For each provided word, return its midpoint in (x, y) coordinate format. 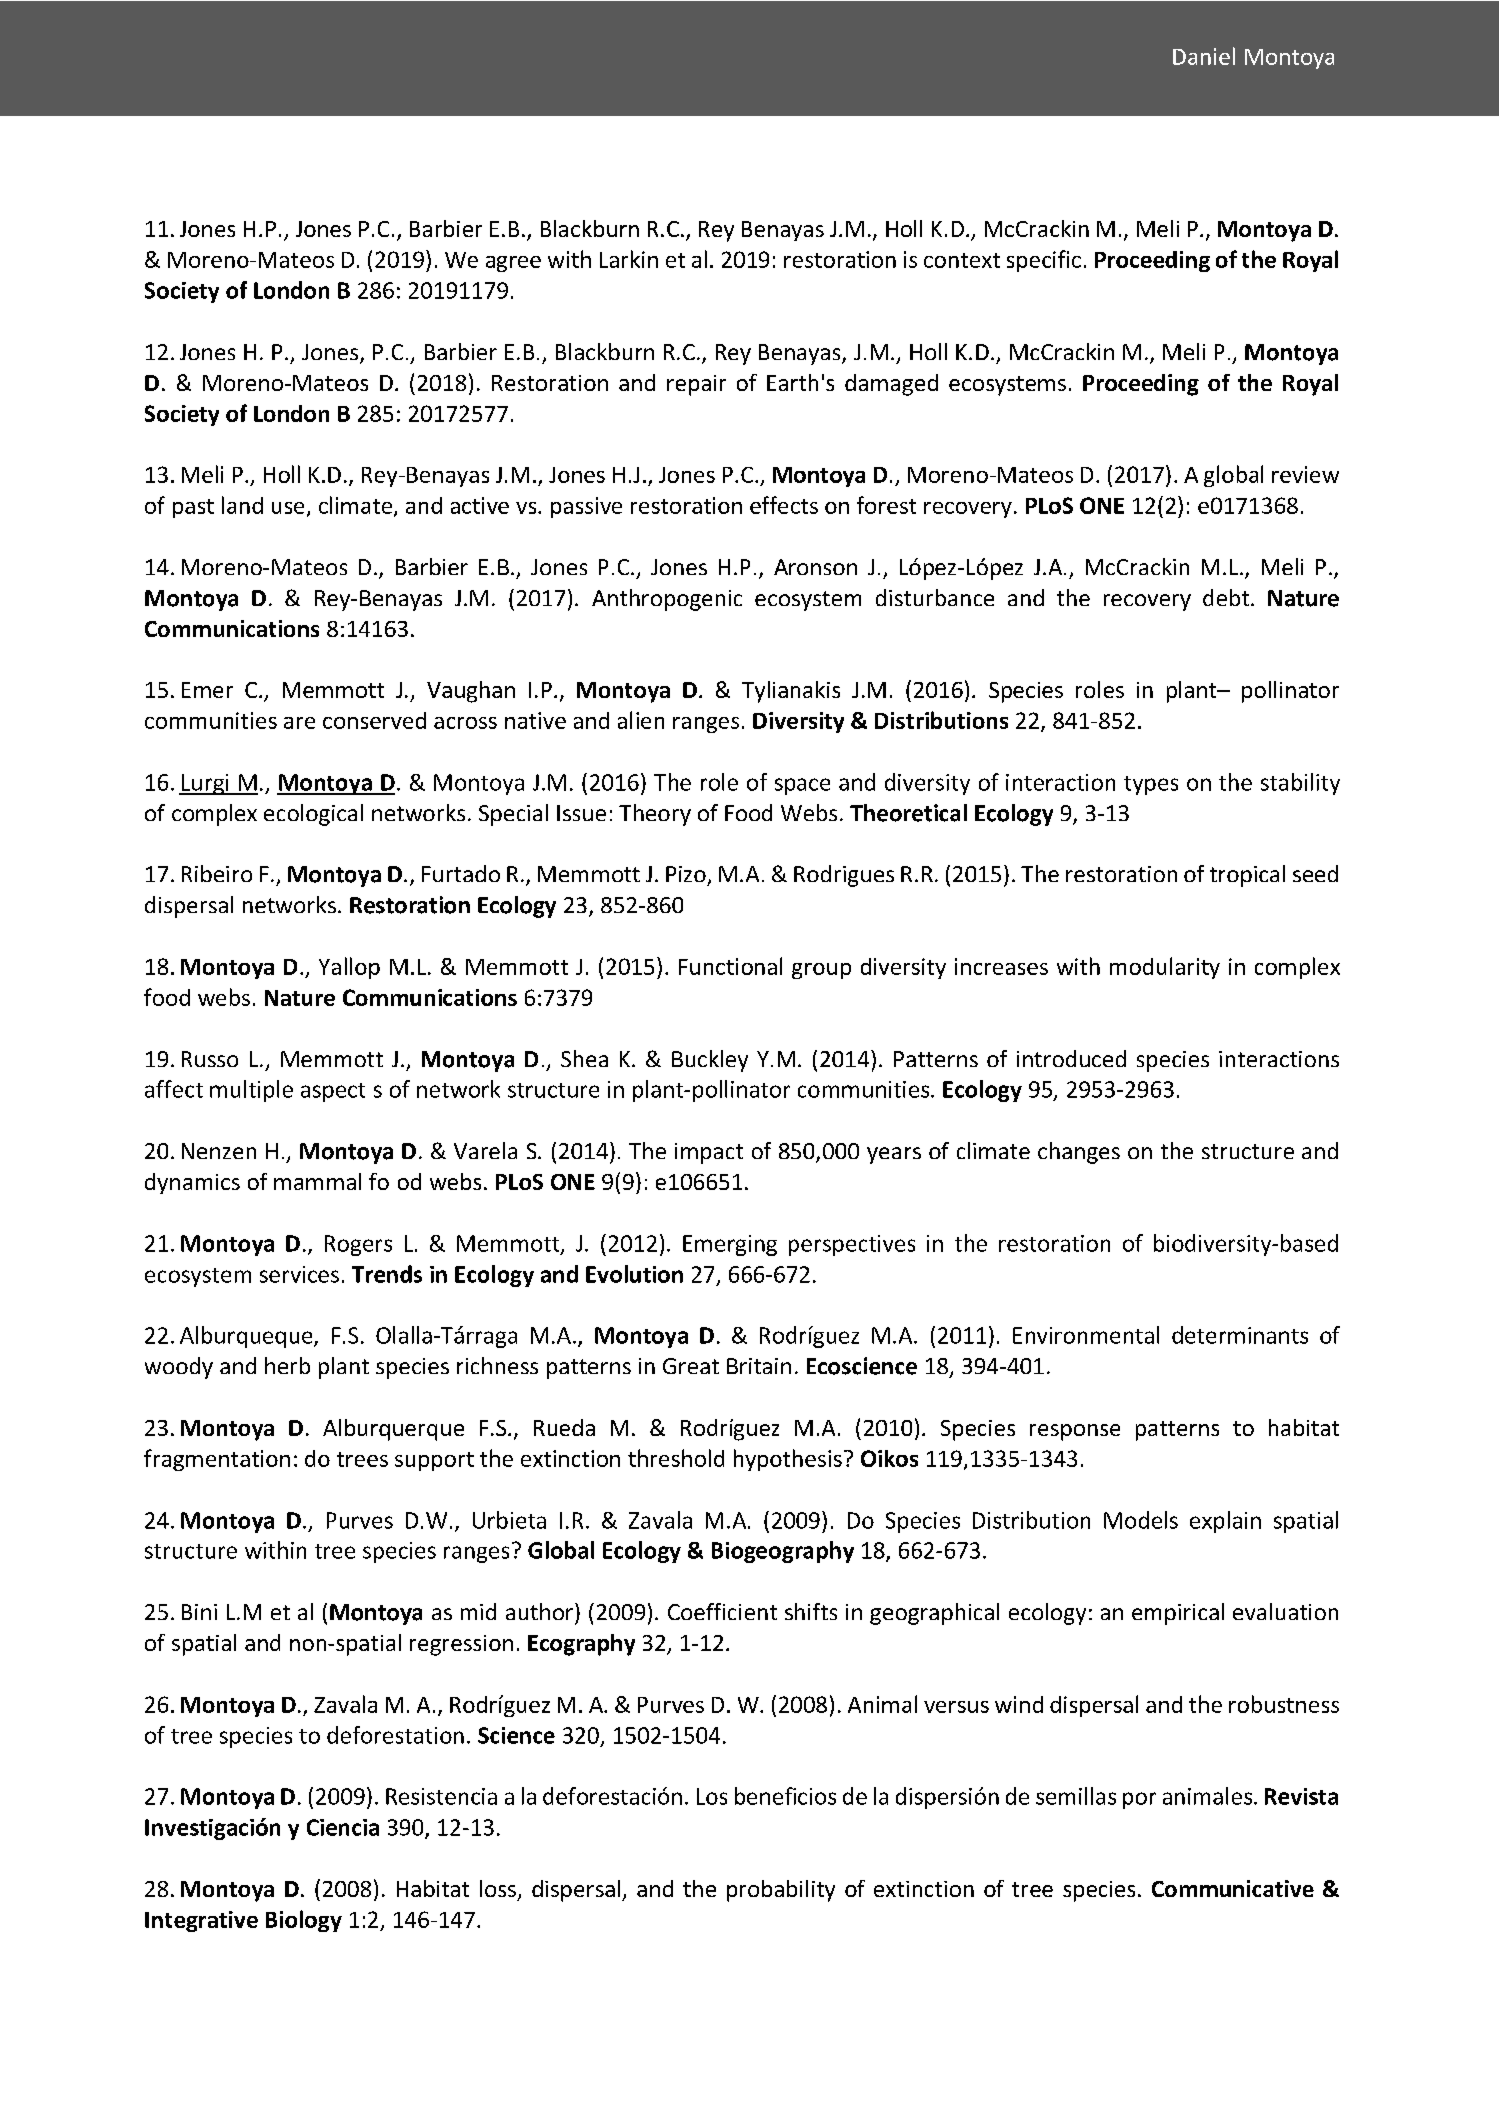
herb (287, 1365)
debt (1227, 597)
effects (784, 505)
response (1075, 1432)
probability (781, 1891)
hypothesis (788, 1460)
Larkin (629, 259)
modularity (1165, 968)
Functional (730, 966)
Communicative (1233, 1888)
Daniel (1204, 56)
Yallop (349, 968)
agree (513, 264)
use (288, 508)
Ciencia (343, 1827)
